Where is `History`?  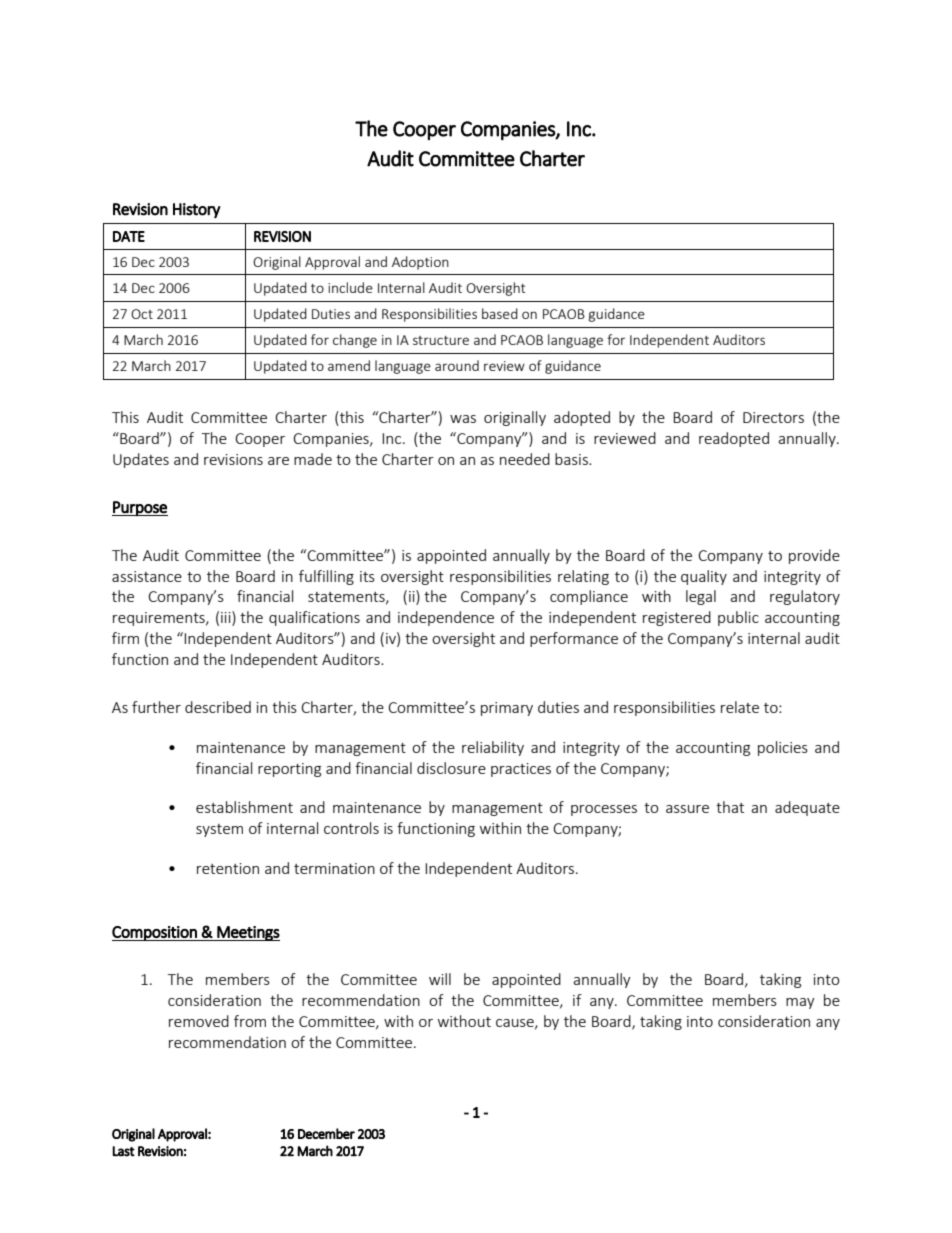 History is located at coordinates (196, 210).
